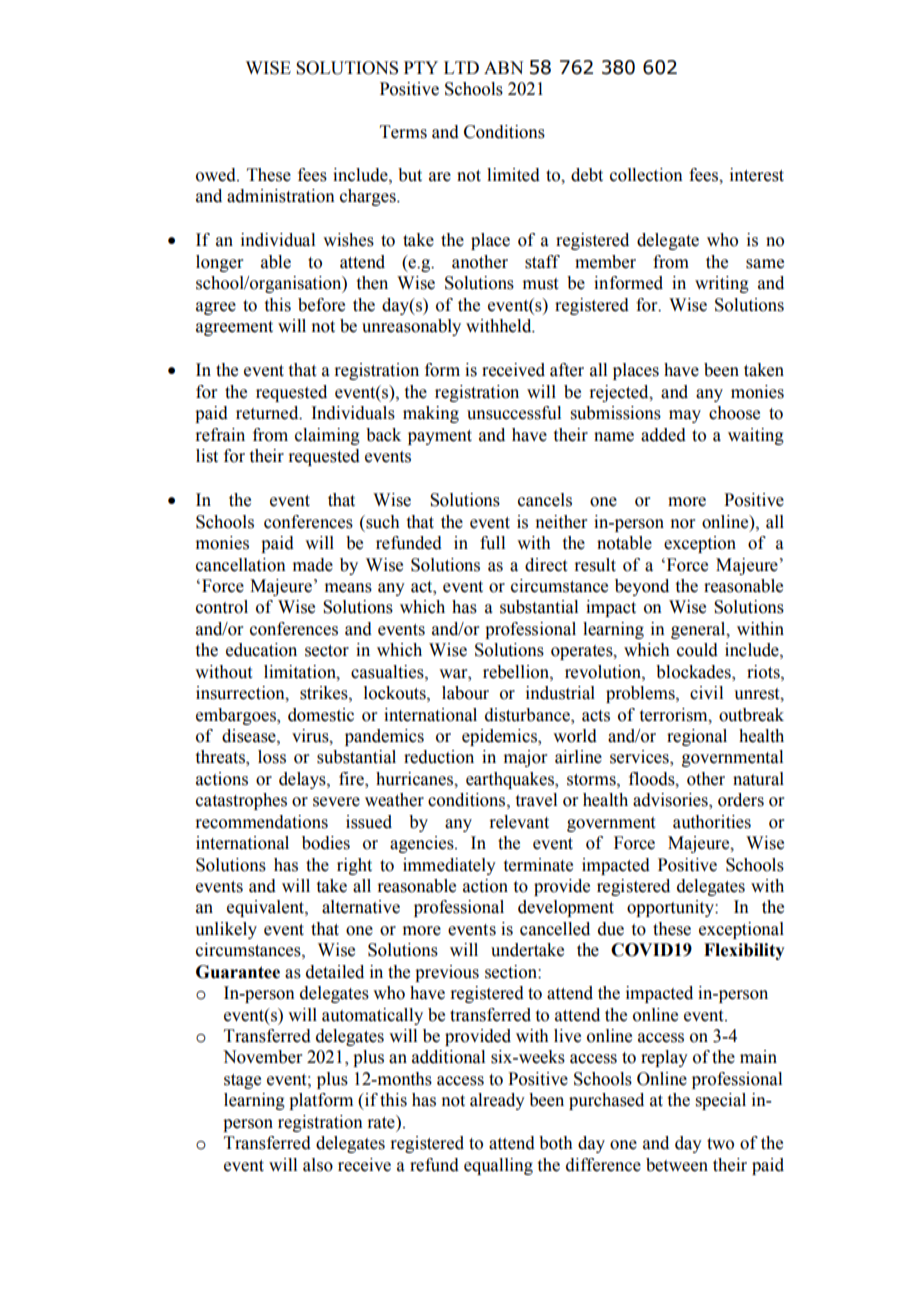 The image size is (924, 1307). Describe the element at coordinates (503, 67) in the screenshot. I see `ABN` at that location.
